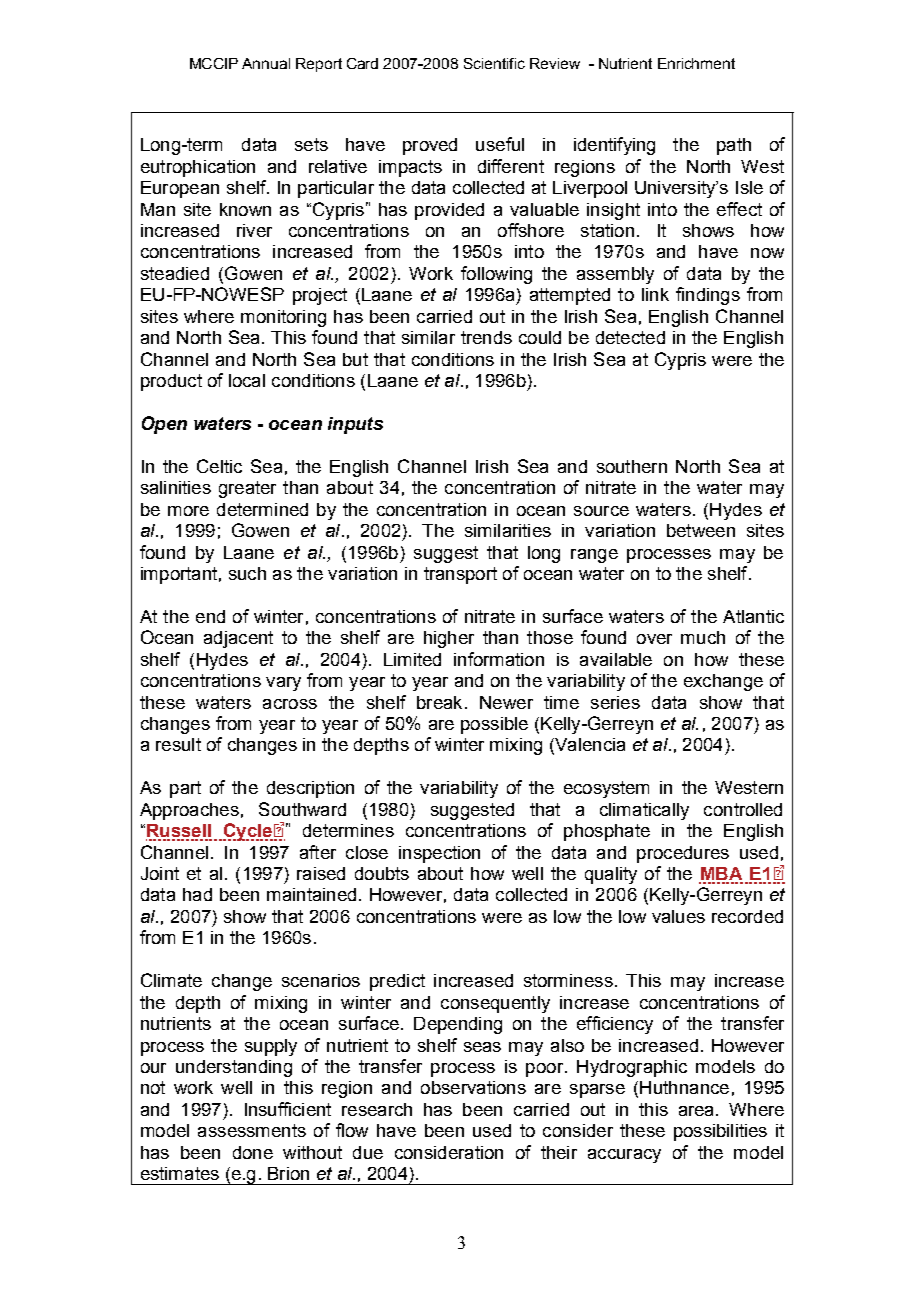 This screenshot has width=924, height=1308. I want to click on inspection, so click(439, 854).
